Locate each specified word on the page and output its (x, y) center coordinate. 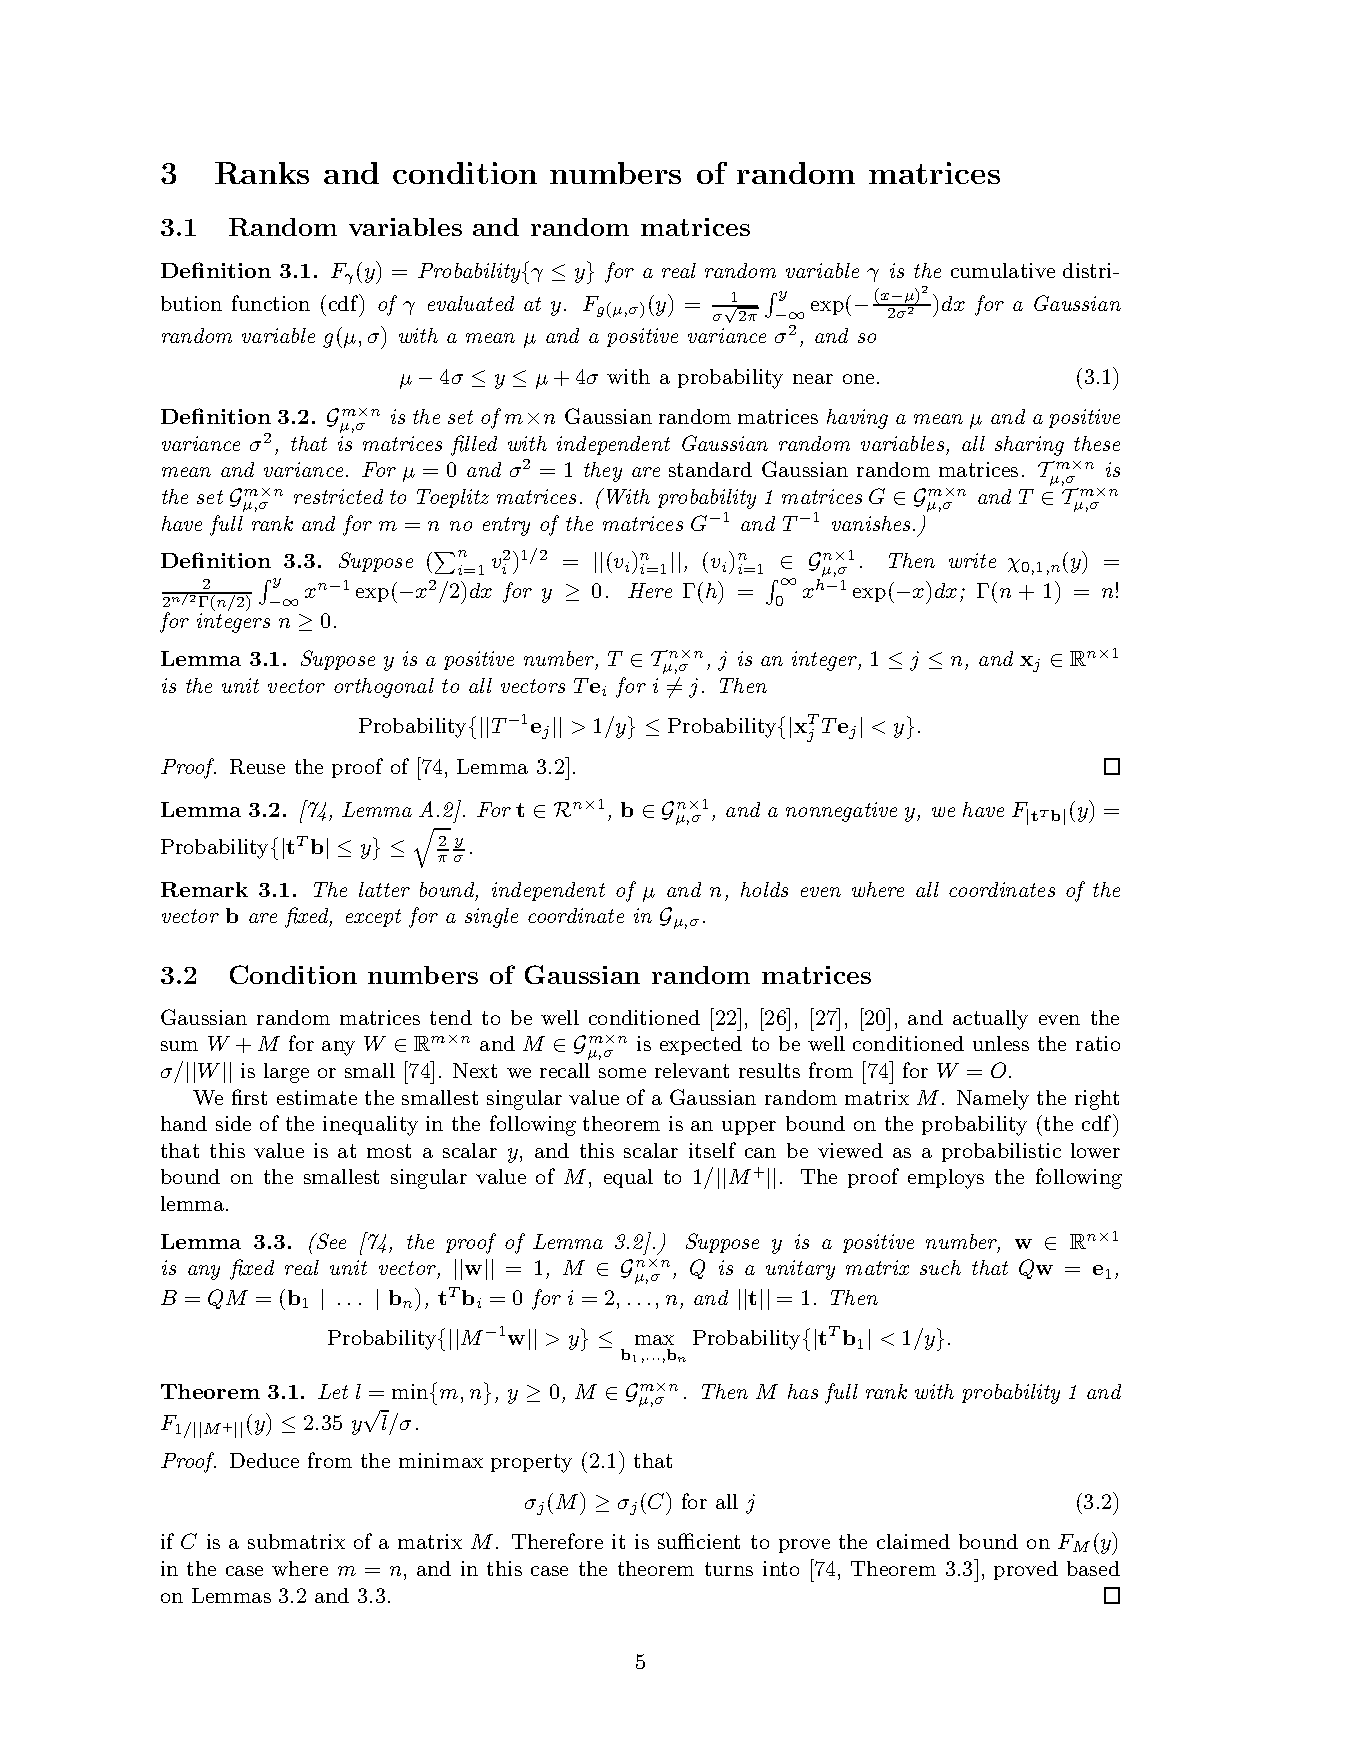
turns (729, 1569)
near (813, 379)
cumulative (1003, 270)
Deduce (264, 1460)
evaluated (471, 303)
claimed (913, 1541)
